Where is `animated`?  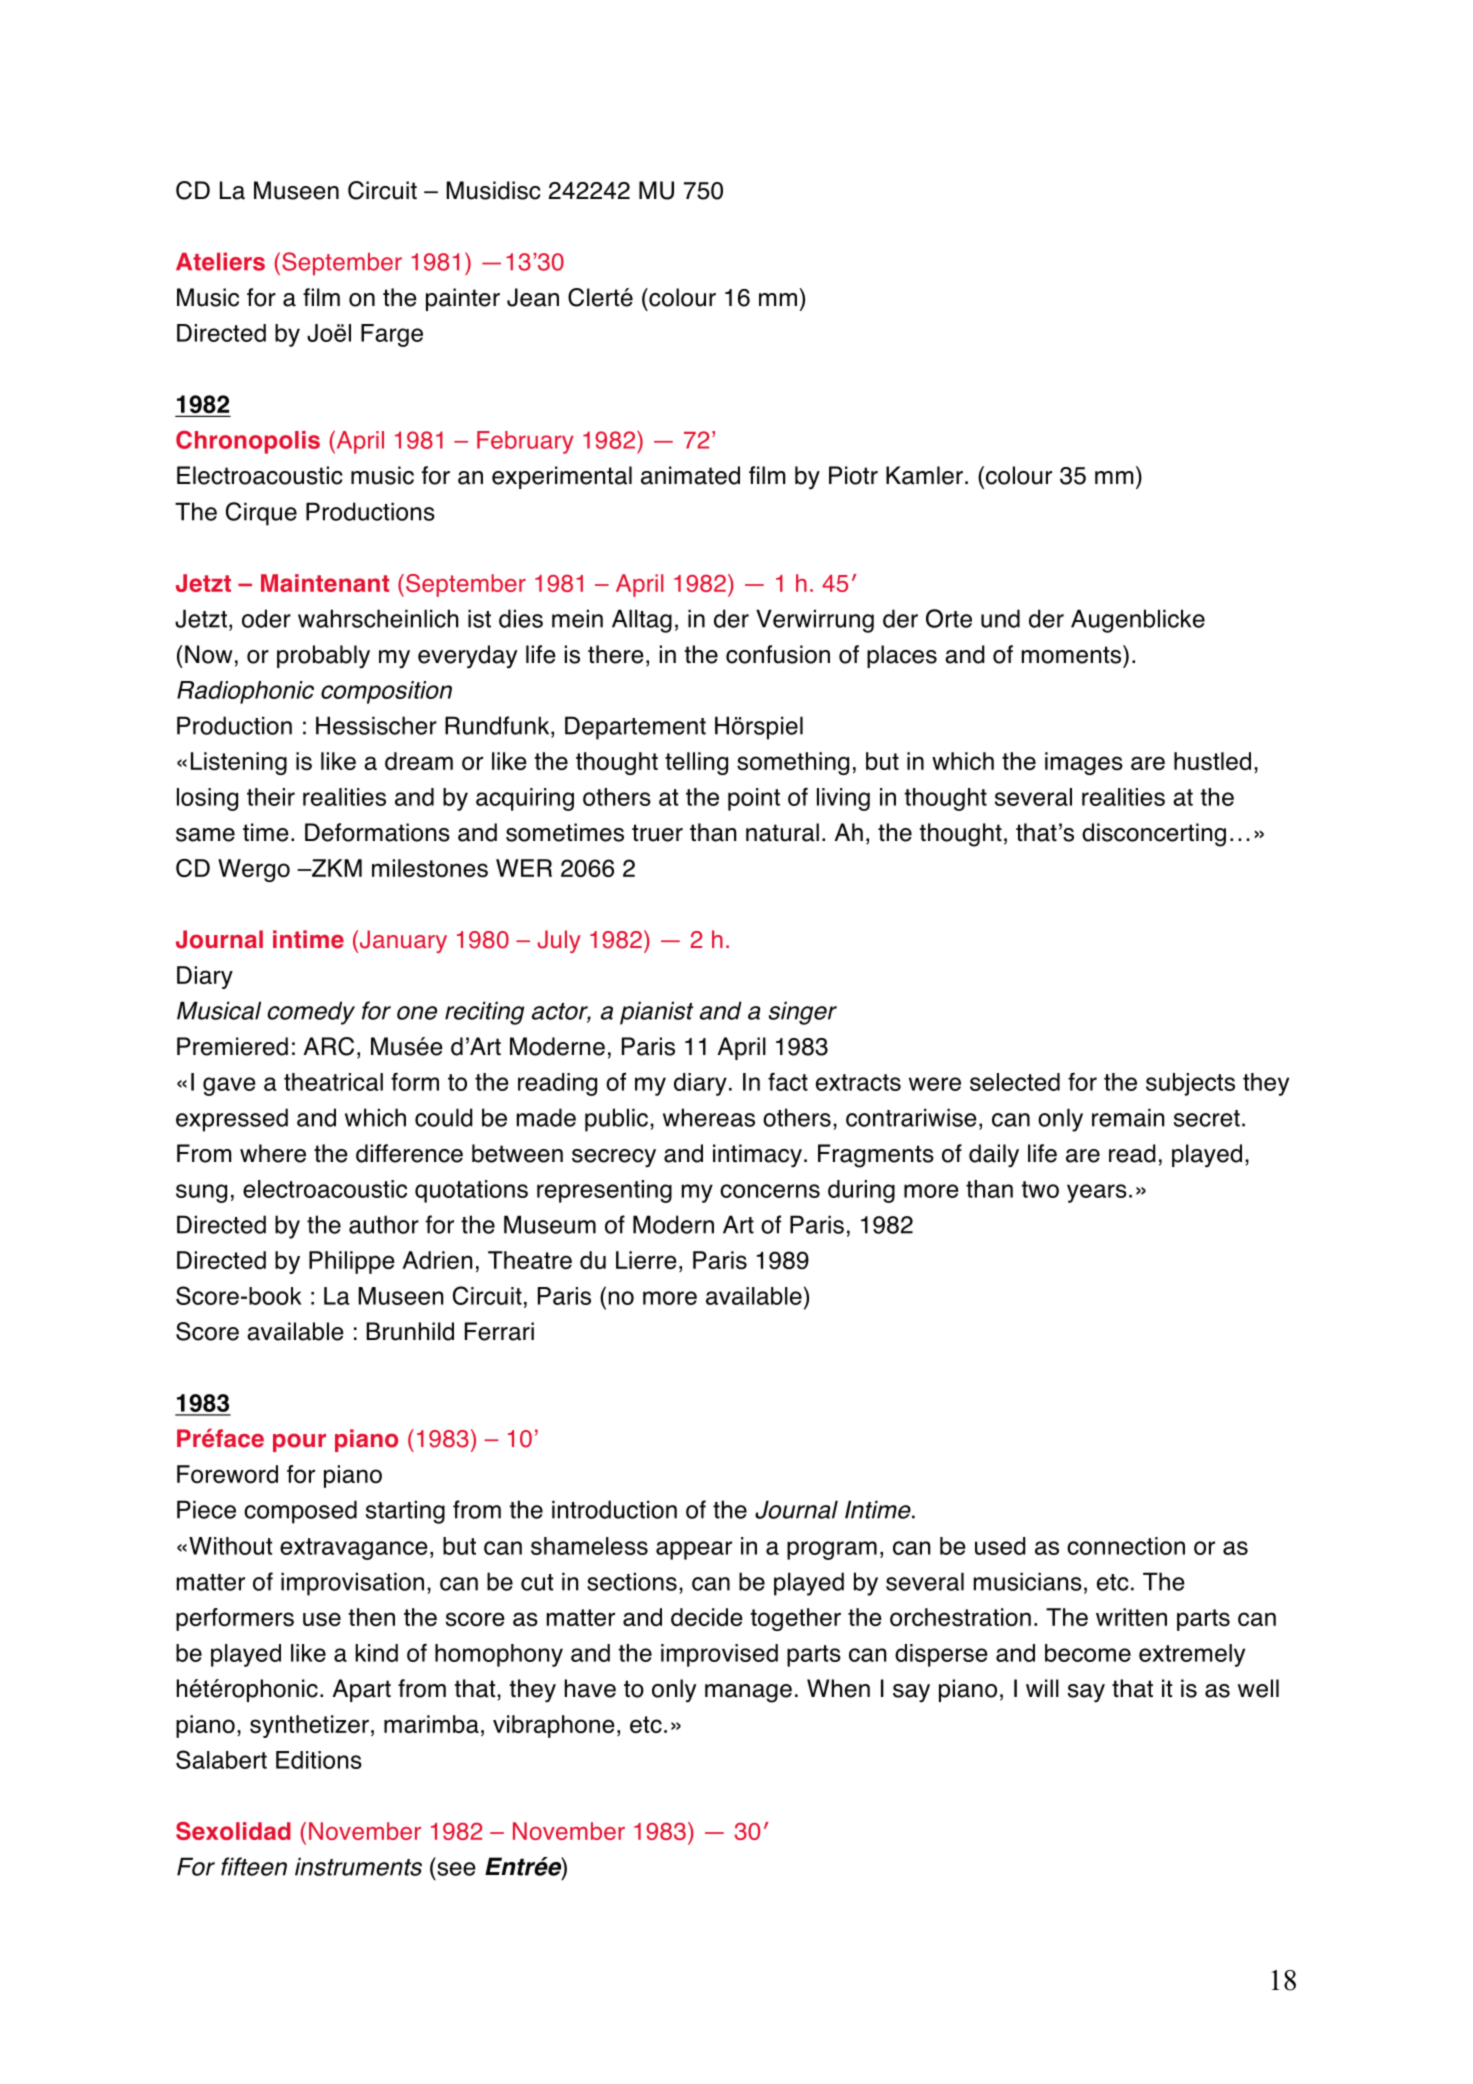 animated is located at coordinates (690, 475).
